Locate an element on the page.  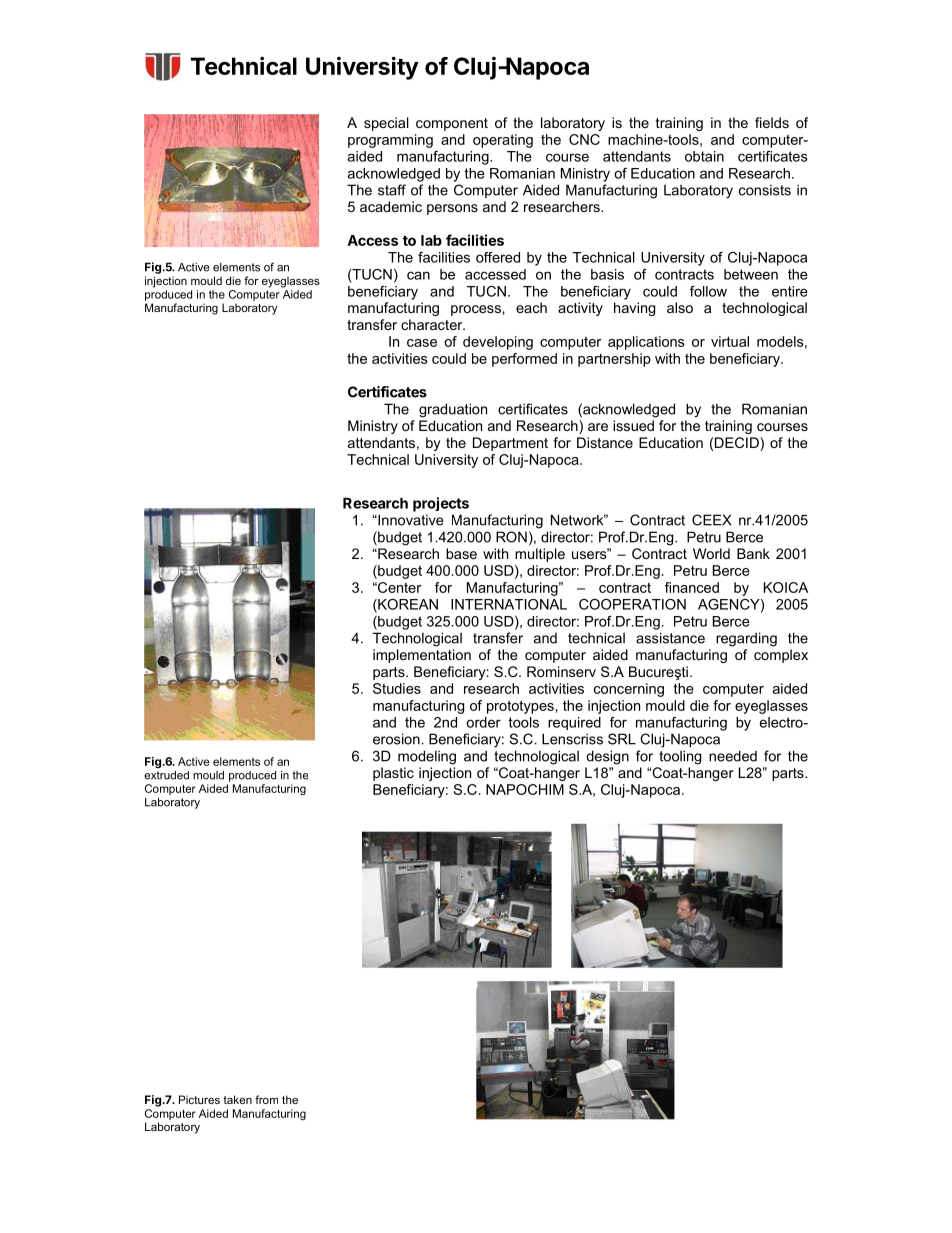
special is located at coordinates (386, 124).
